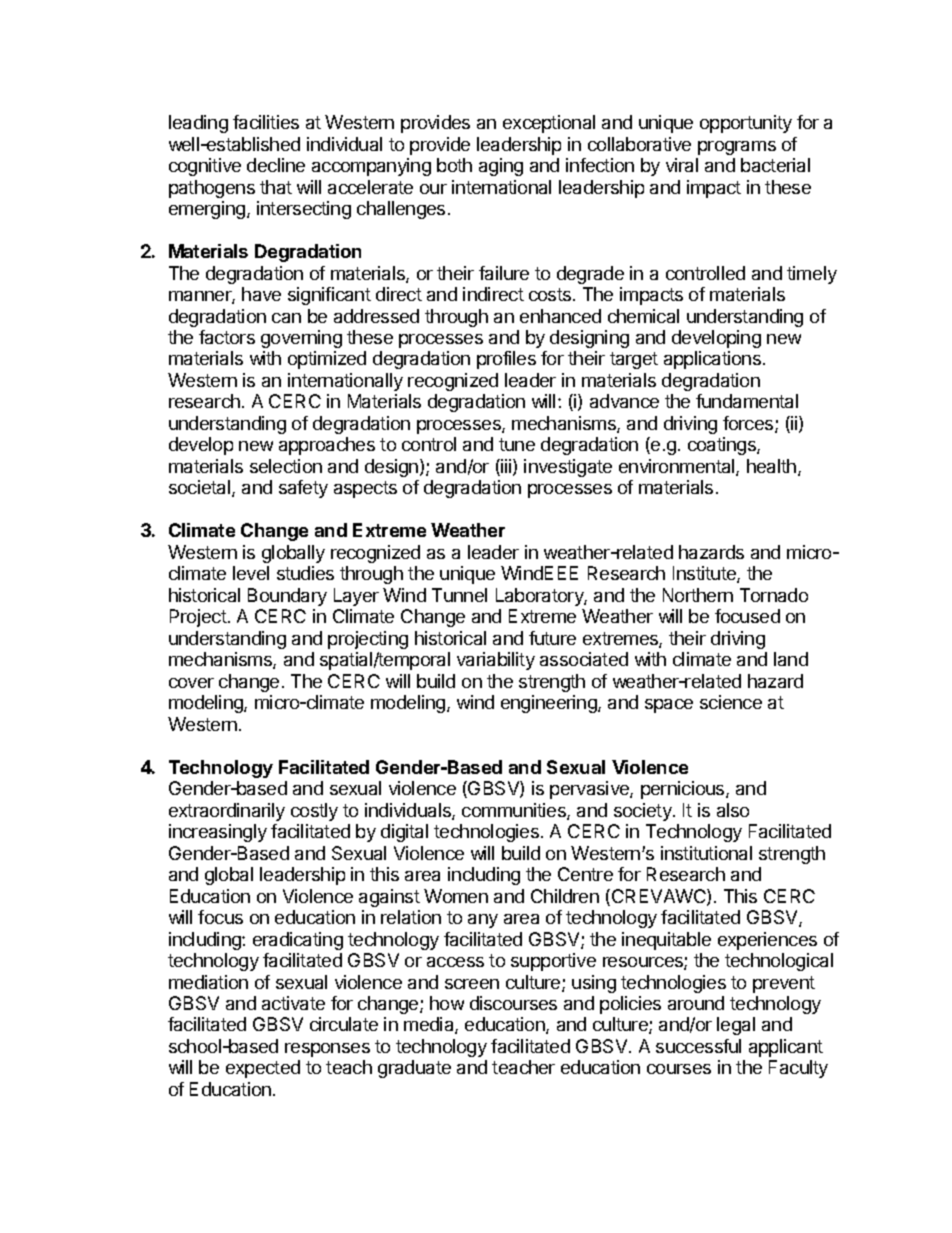  I want to click on Northern, so click(698, 595).
